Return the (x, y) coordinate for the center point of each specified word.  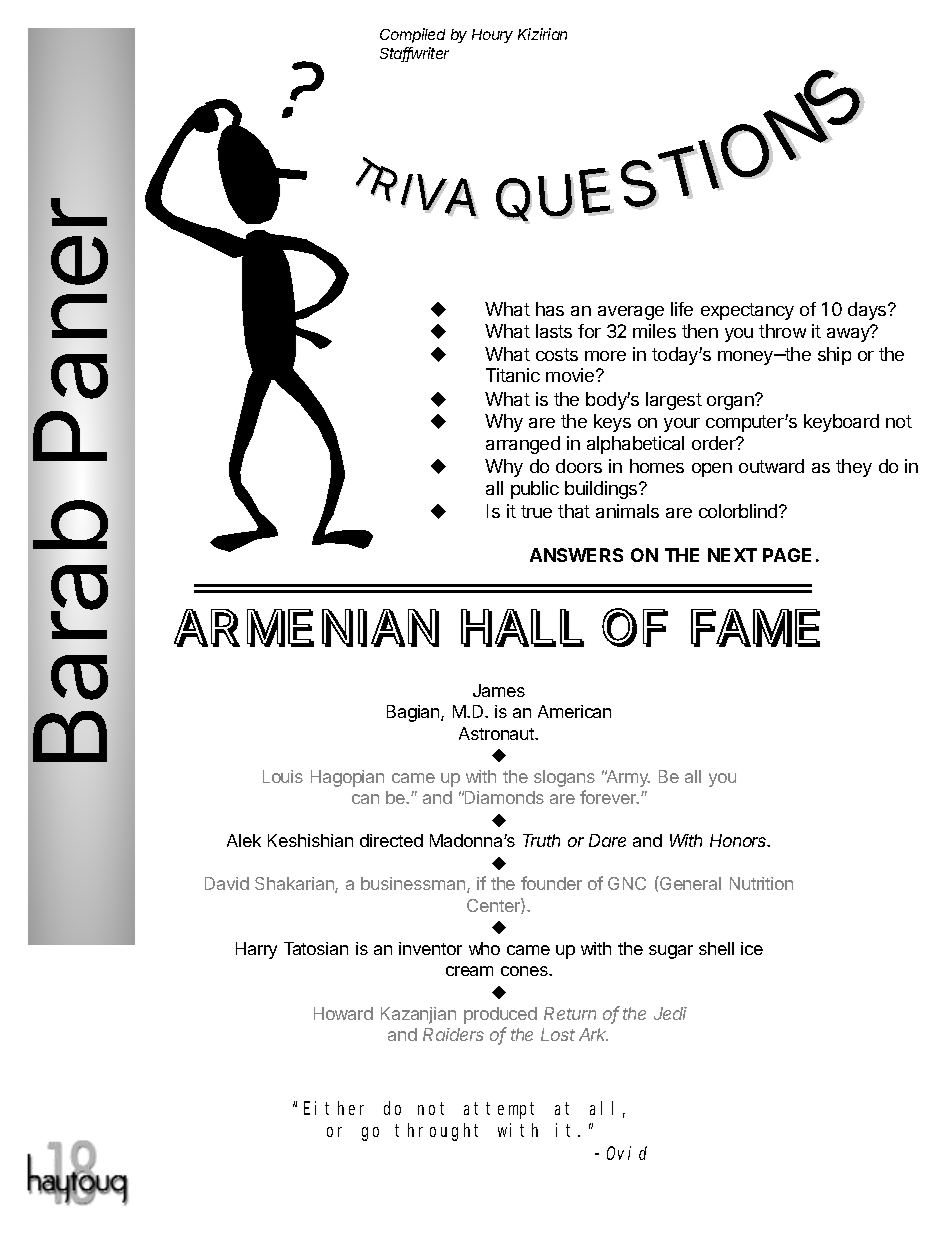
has (550, 309)
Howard (343, 1013)
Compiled (412, 35)
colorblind (739, 511)
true (536, 511)
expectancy (747, 311)
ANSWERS (576, 555)
